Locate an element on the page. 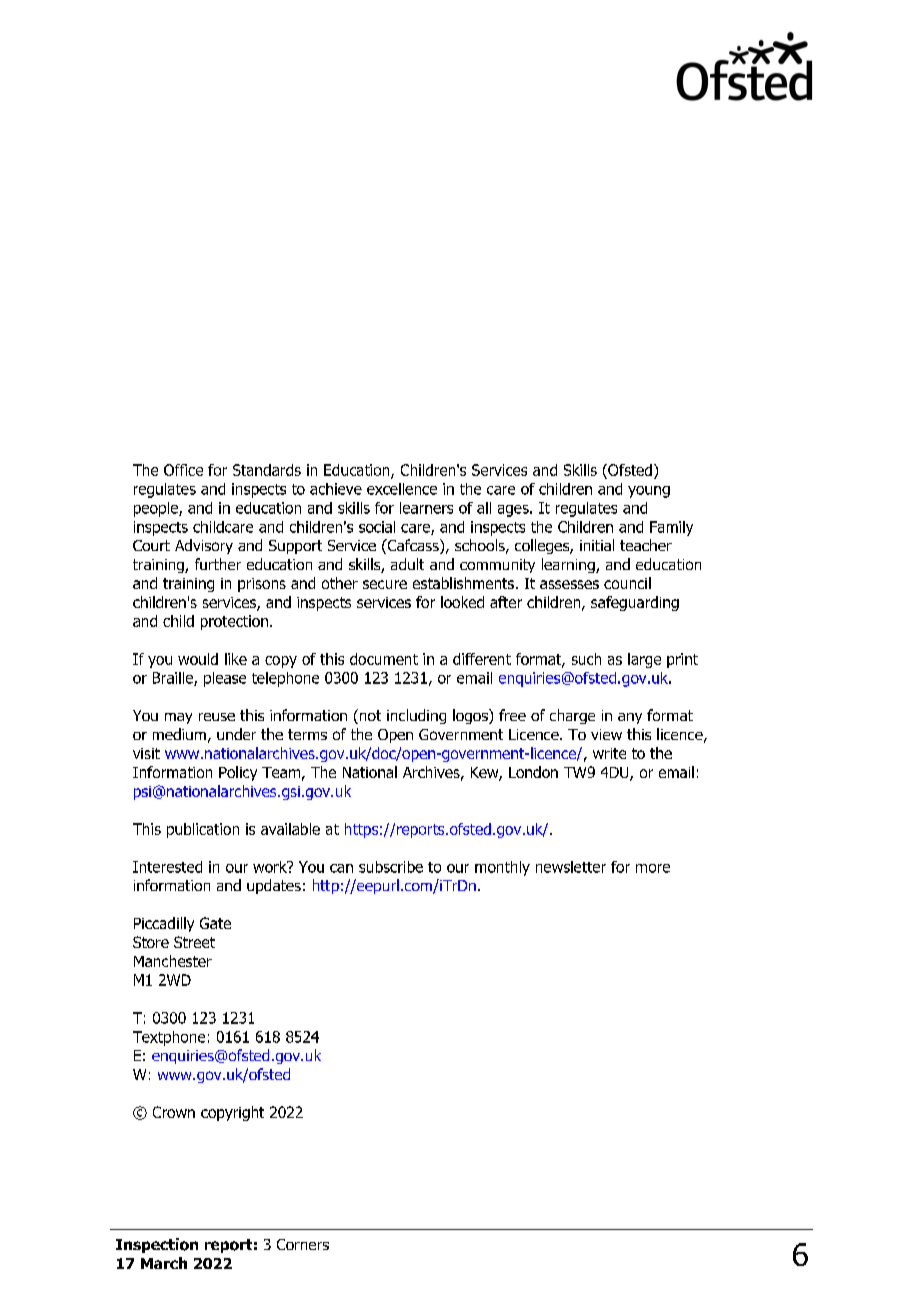 Image resolution: width=924 pixels, height=1310 pixels. young is located at coordinates (649, 492).
